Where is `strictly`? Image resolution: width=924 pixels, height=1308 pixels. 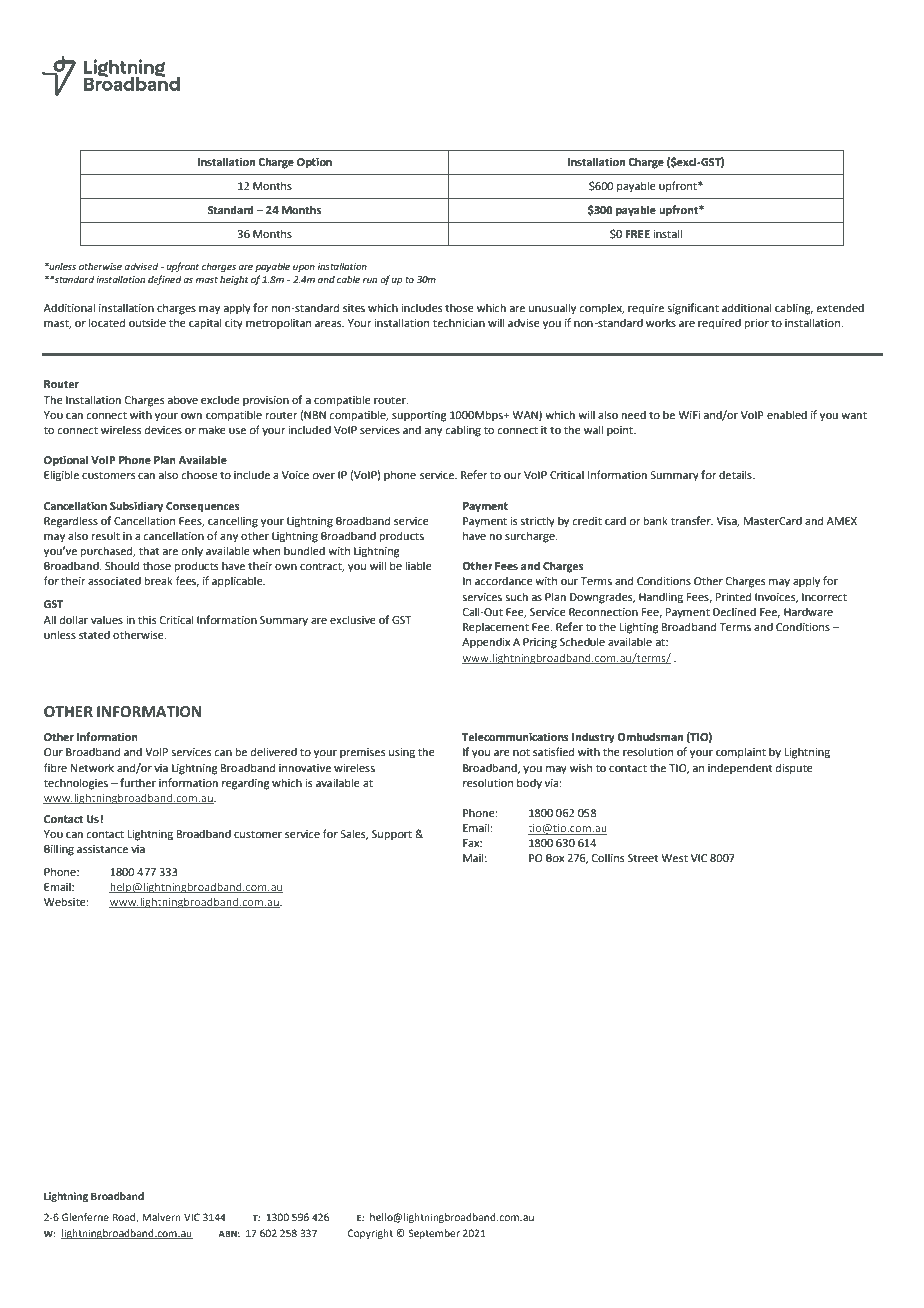
strictly is located at coordinates (537, 522).
